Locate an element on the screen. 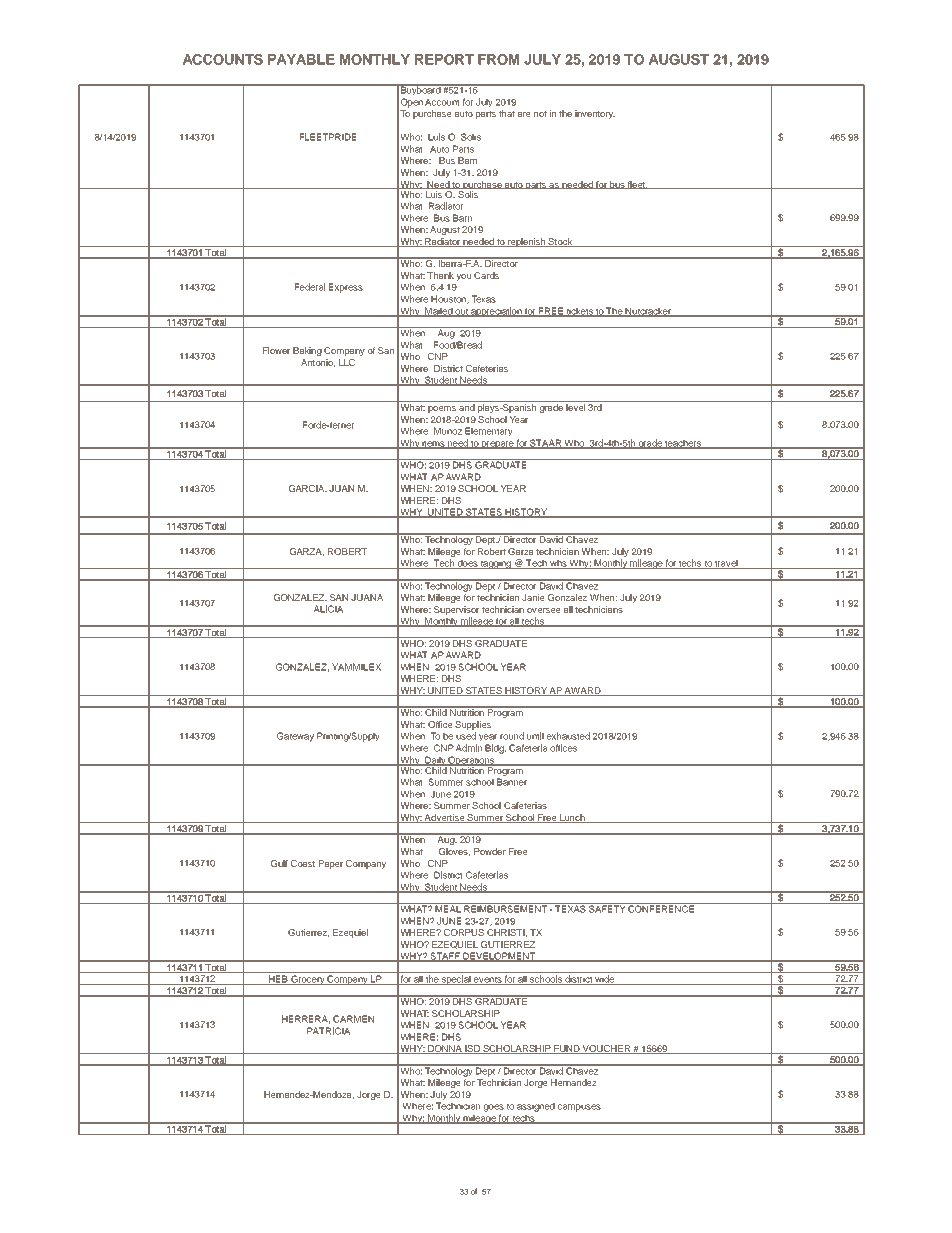  tagging is located at coordinates (496, 564).
